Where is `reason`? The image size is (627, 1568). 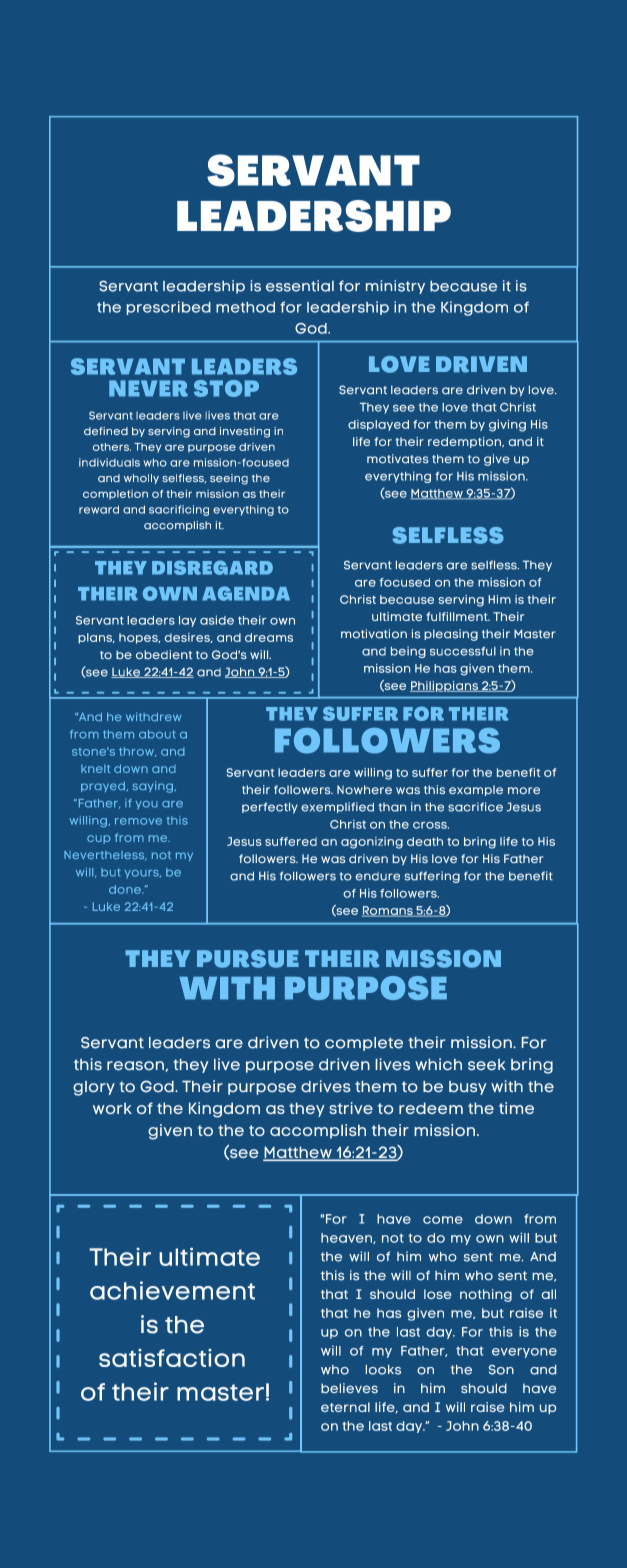 reason is located at coordinates (136, 1066).
